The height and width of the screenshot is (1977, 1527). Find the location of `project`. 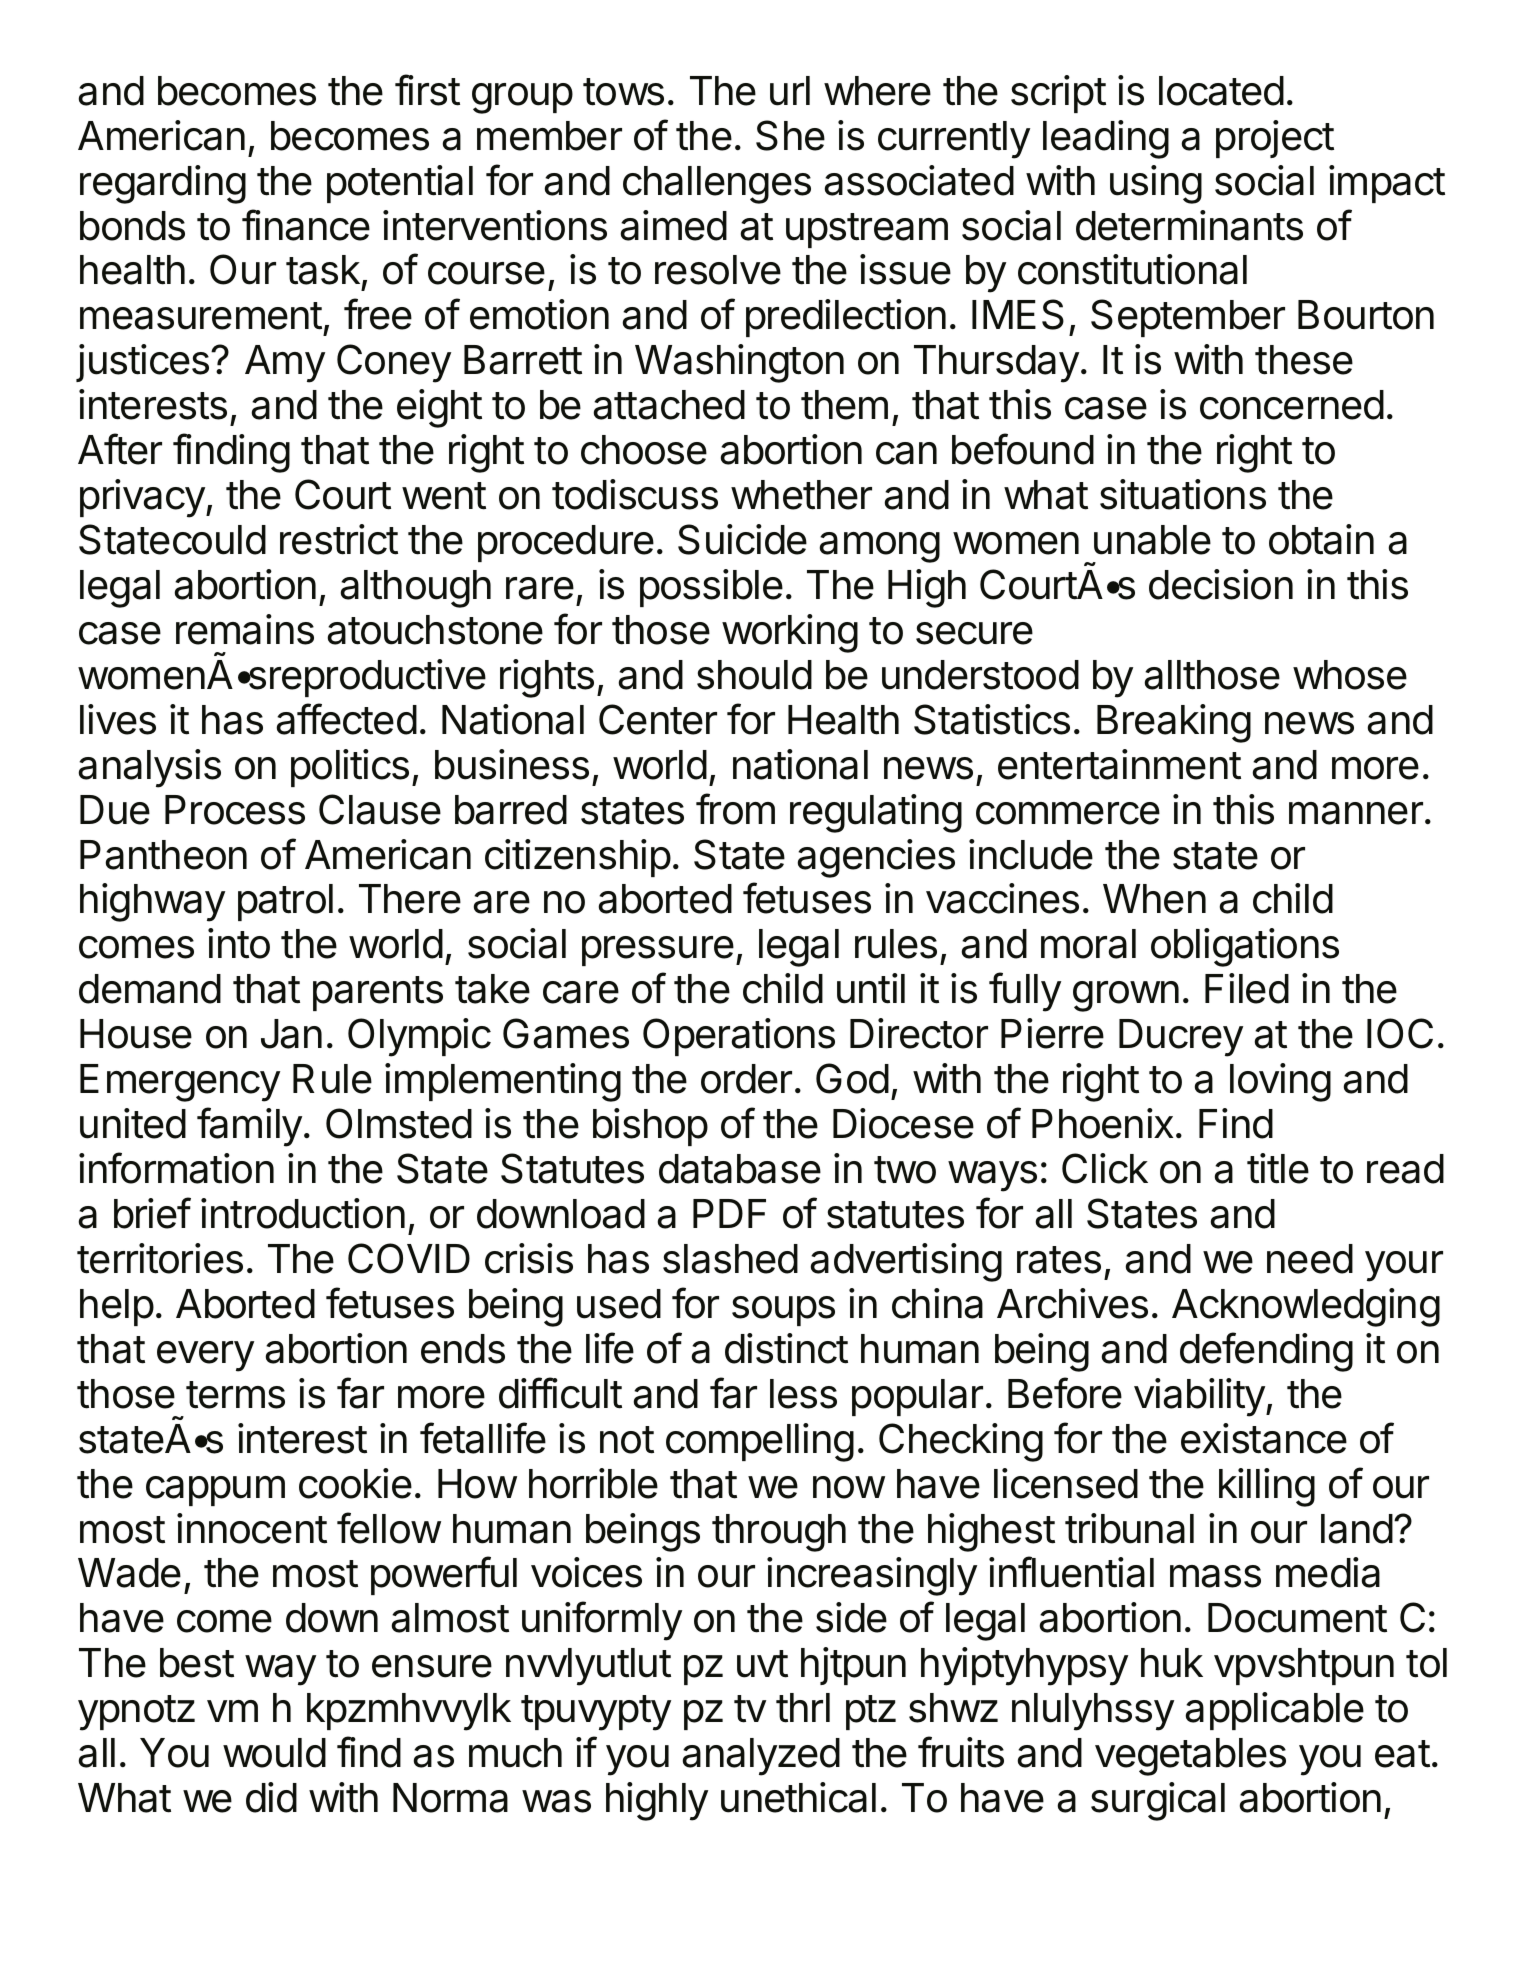

project is located at coordinates (1275, 139).
